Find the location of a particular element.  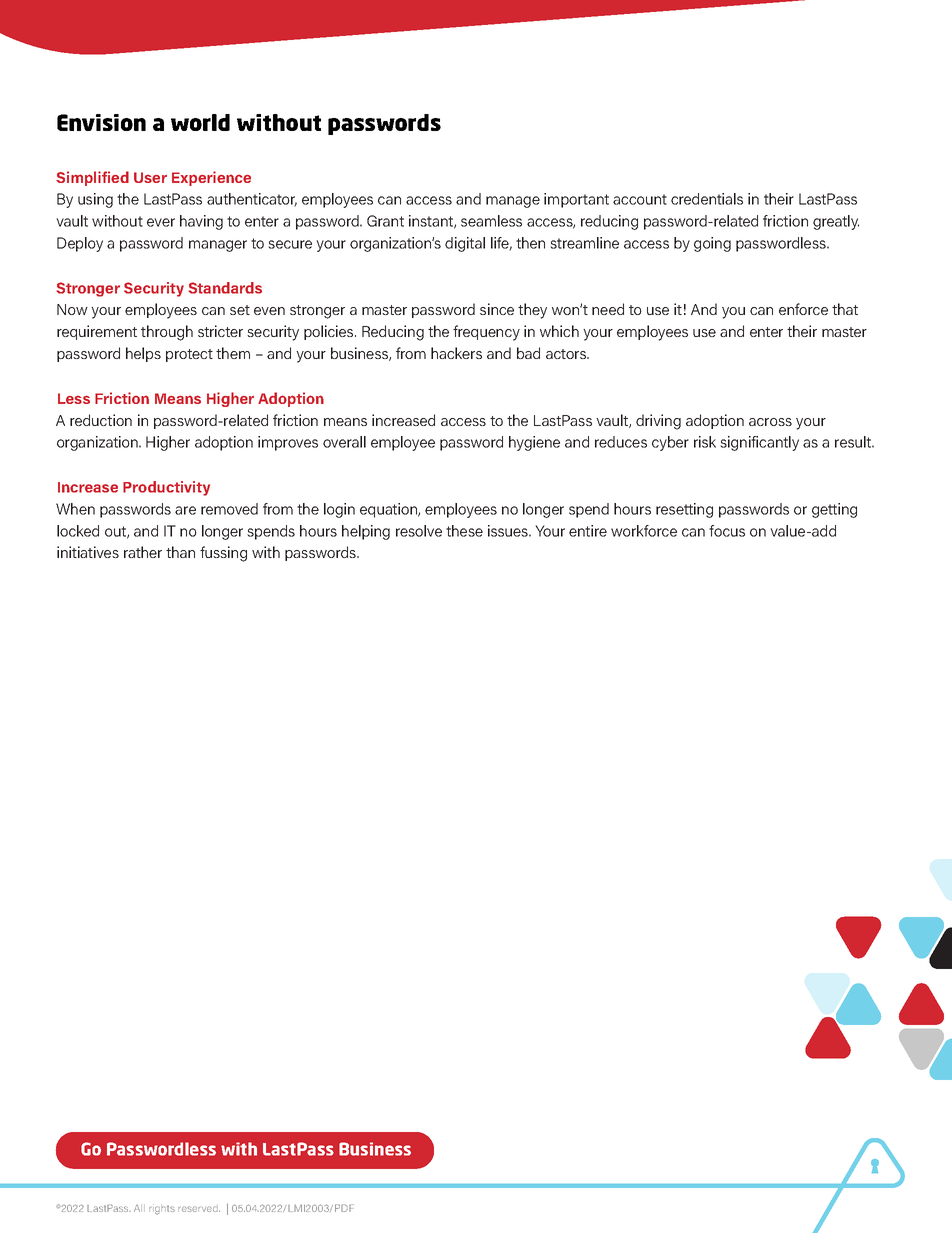

rights is located at coordinates (162, 1210).
